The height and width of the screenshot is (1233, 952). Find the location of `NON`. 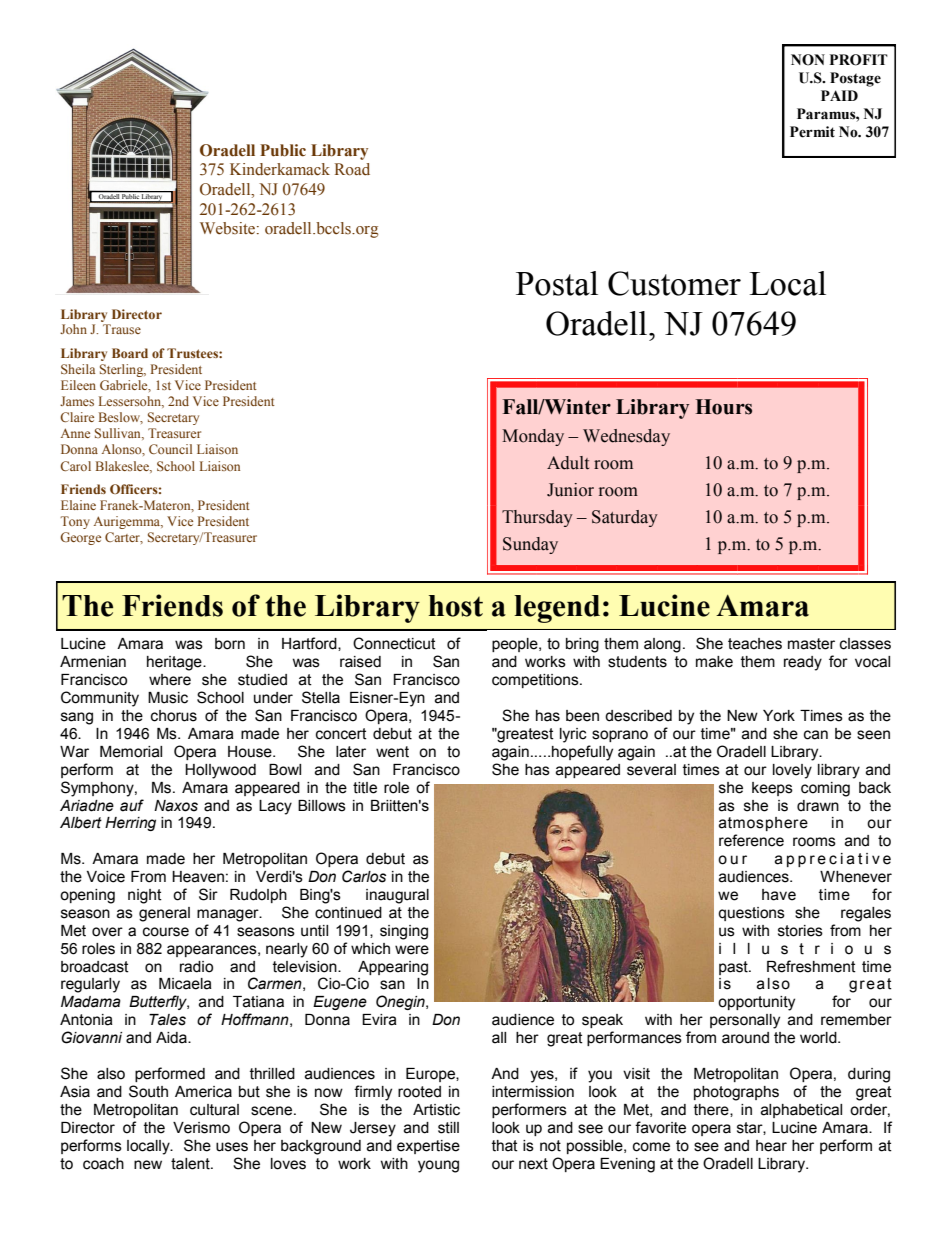

NON is located at coordinates (808, 60).
